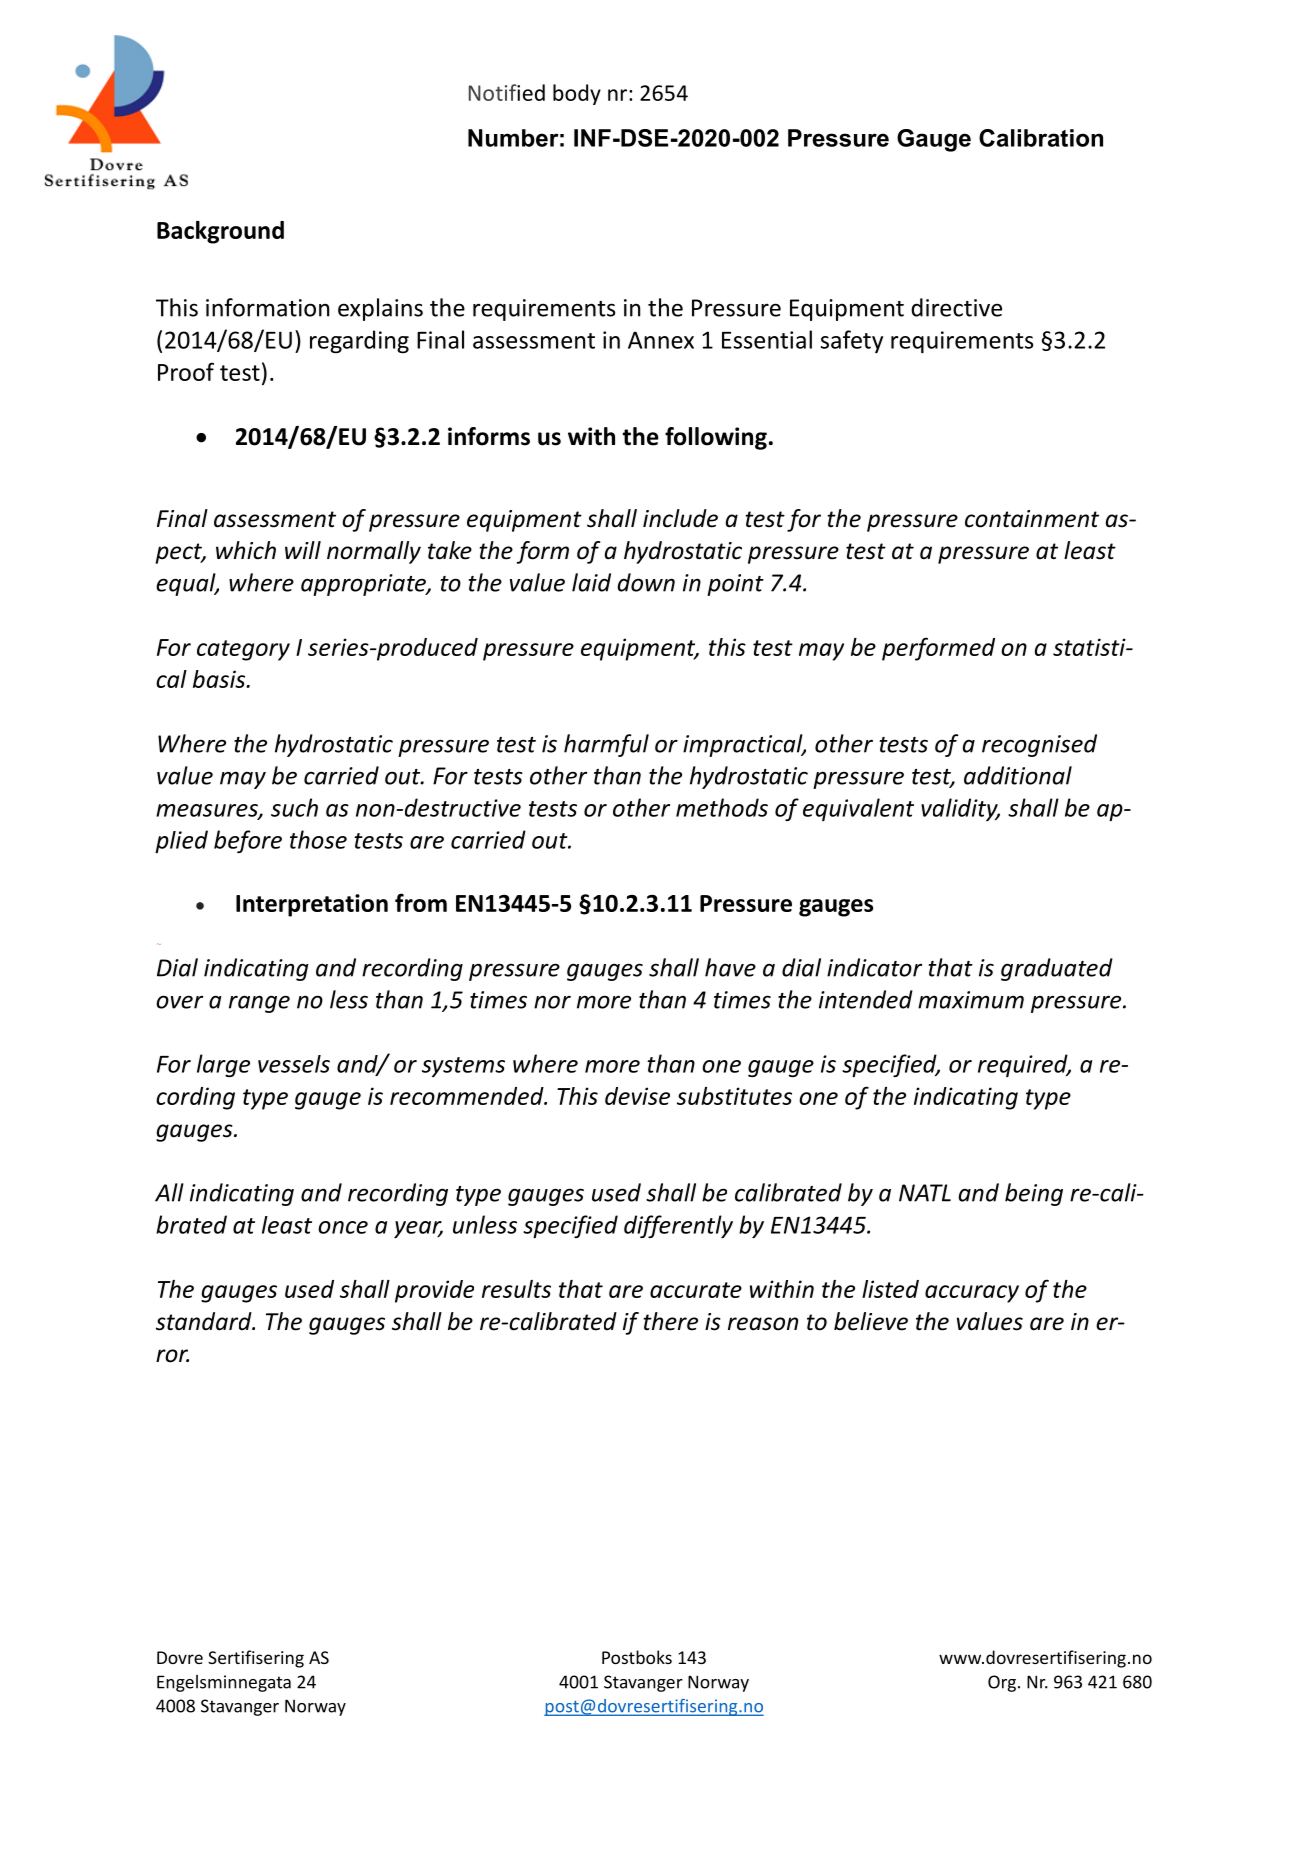 The width and height of the document is (1308, 1849). I want to click on Interpretation, so click(312, 905).
